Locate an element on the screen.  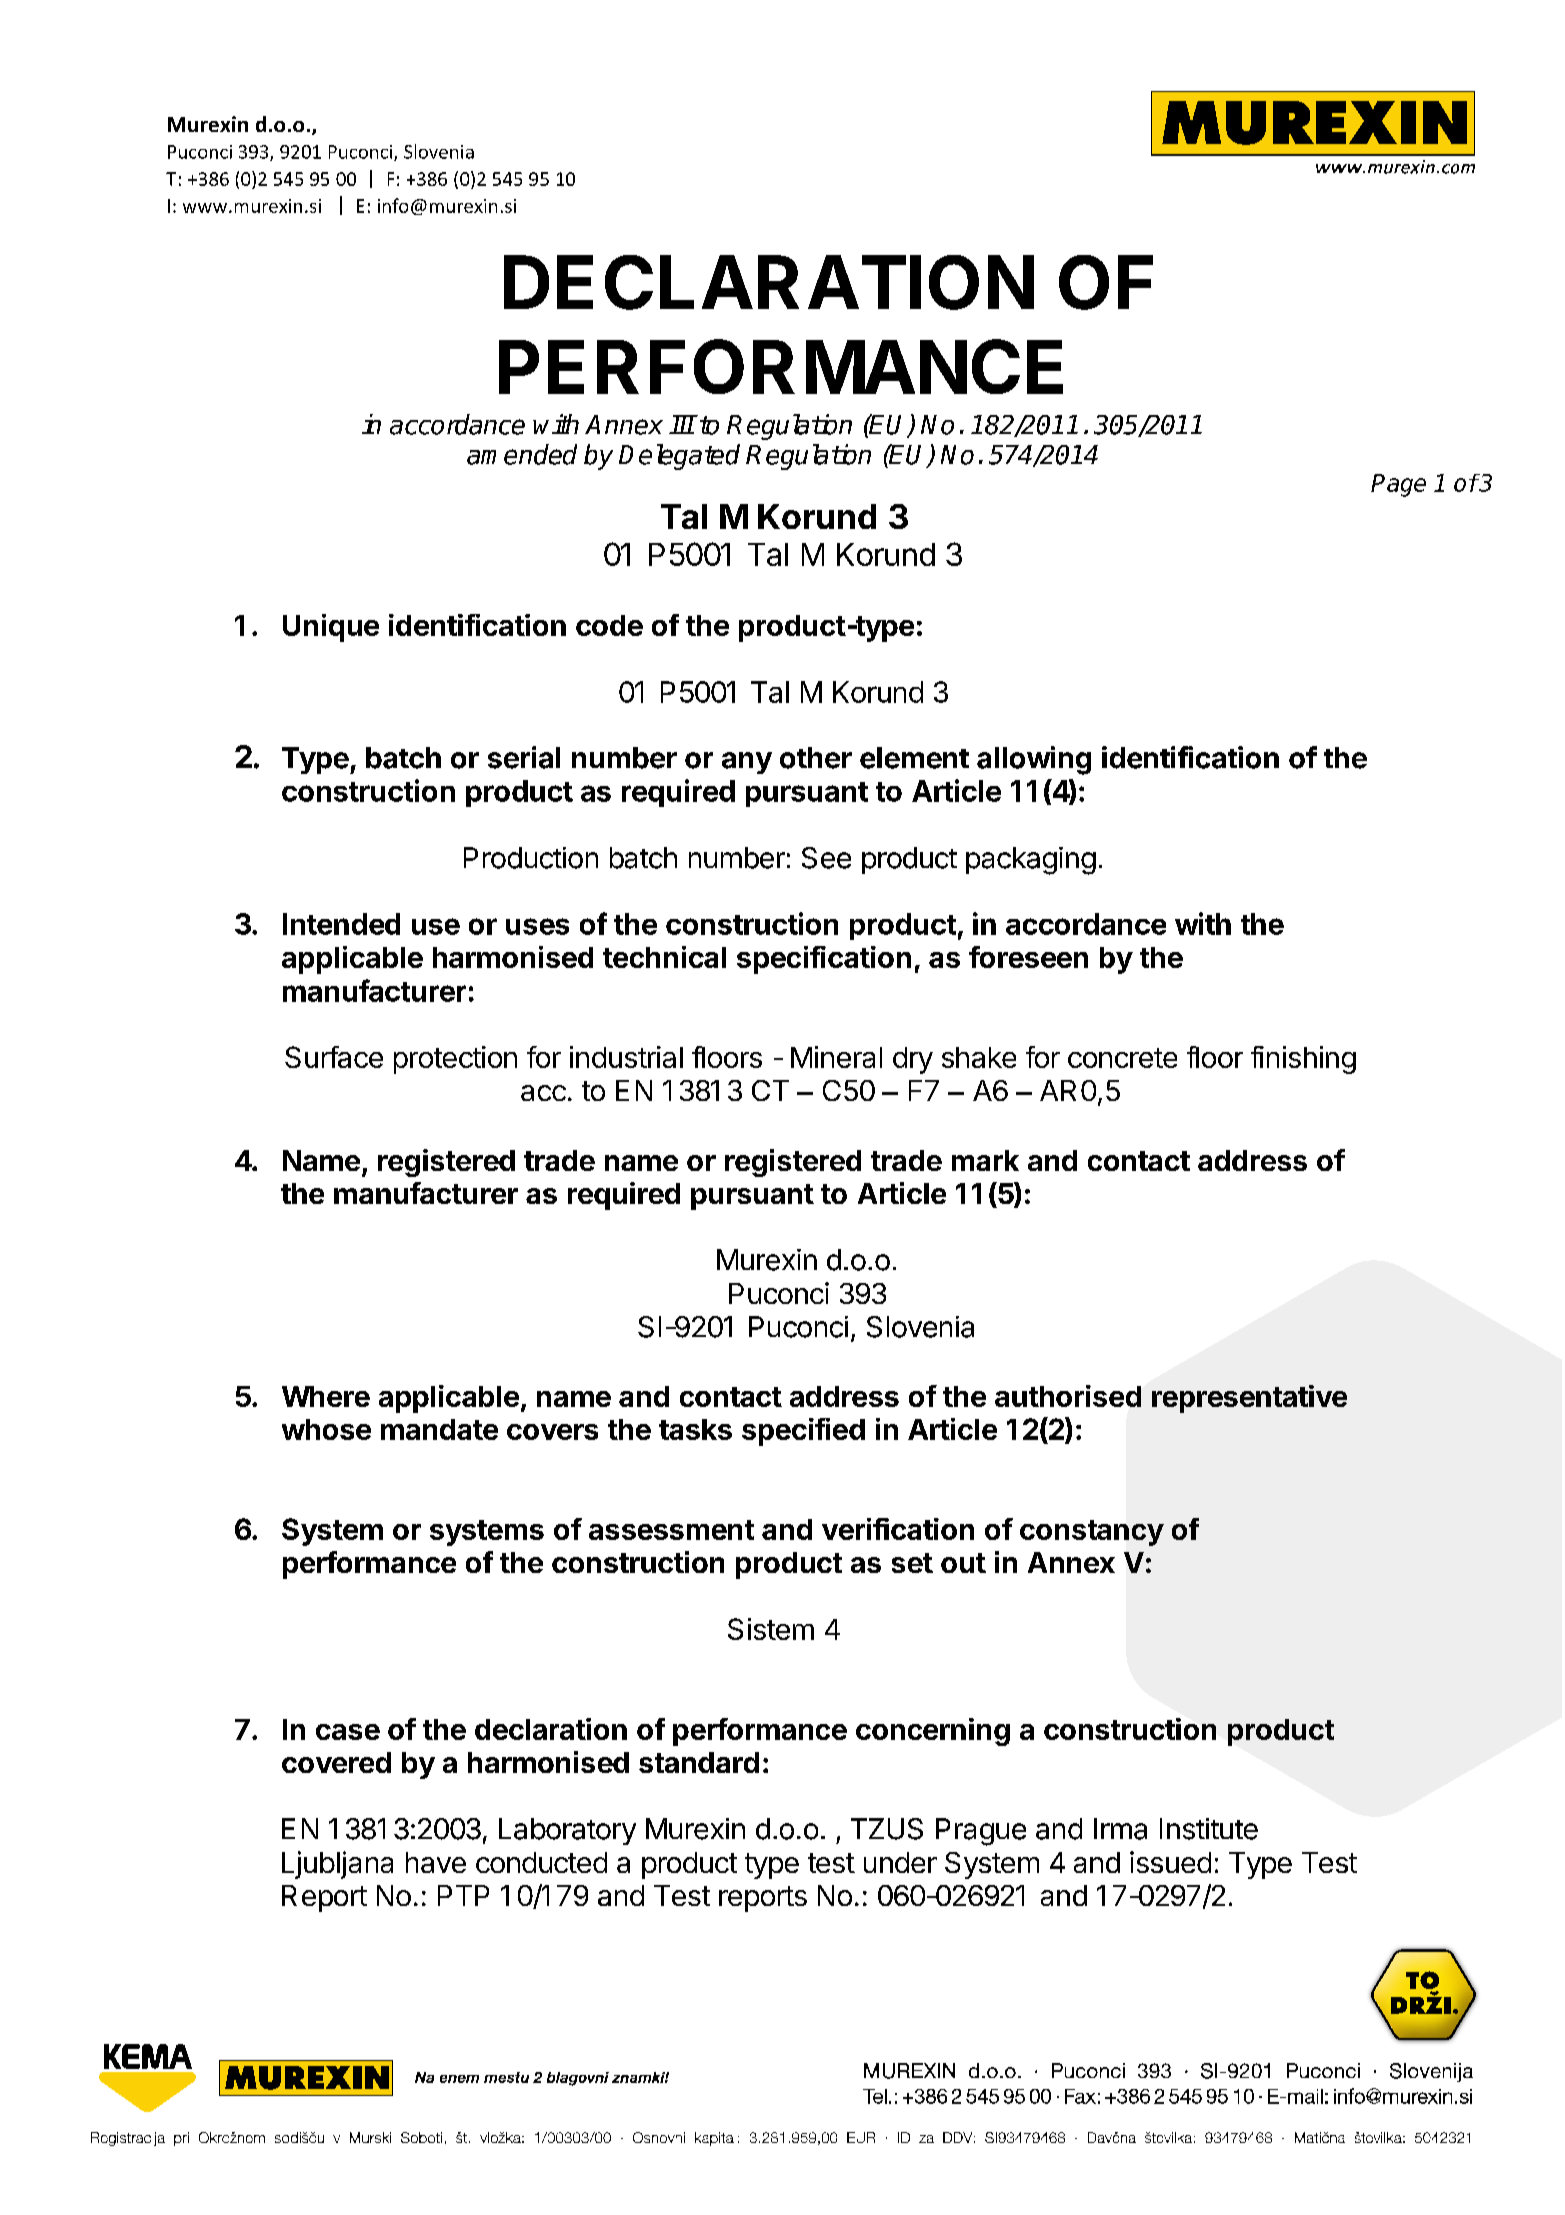
amended is located at coordinates (522, 454).
